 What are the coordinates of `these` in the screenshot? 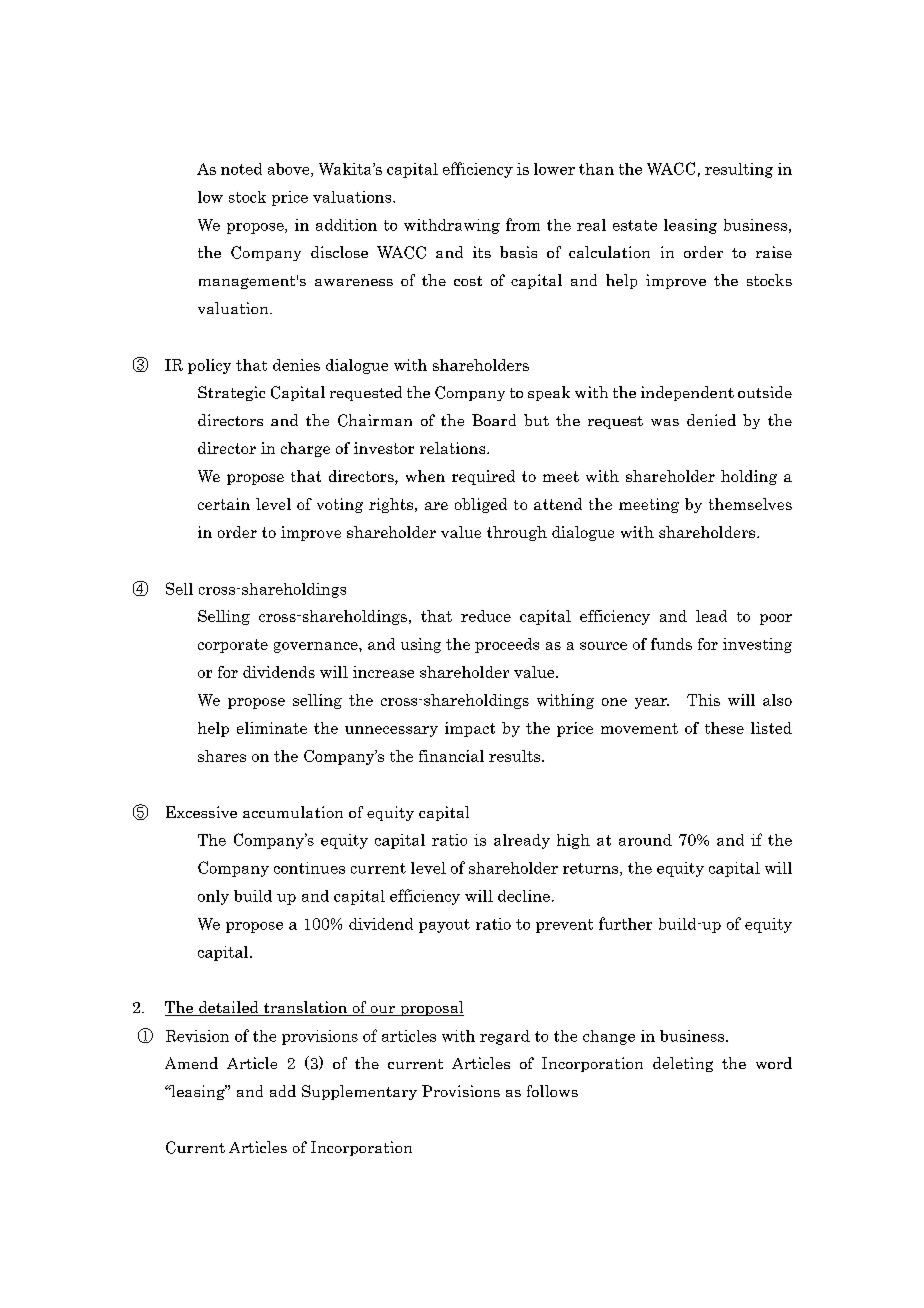 It's located at (724, 728).
